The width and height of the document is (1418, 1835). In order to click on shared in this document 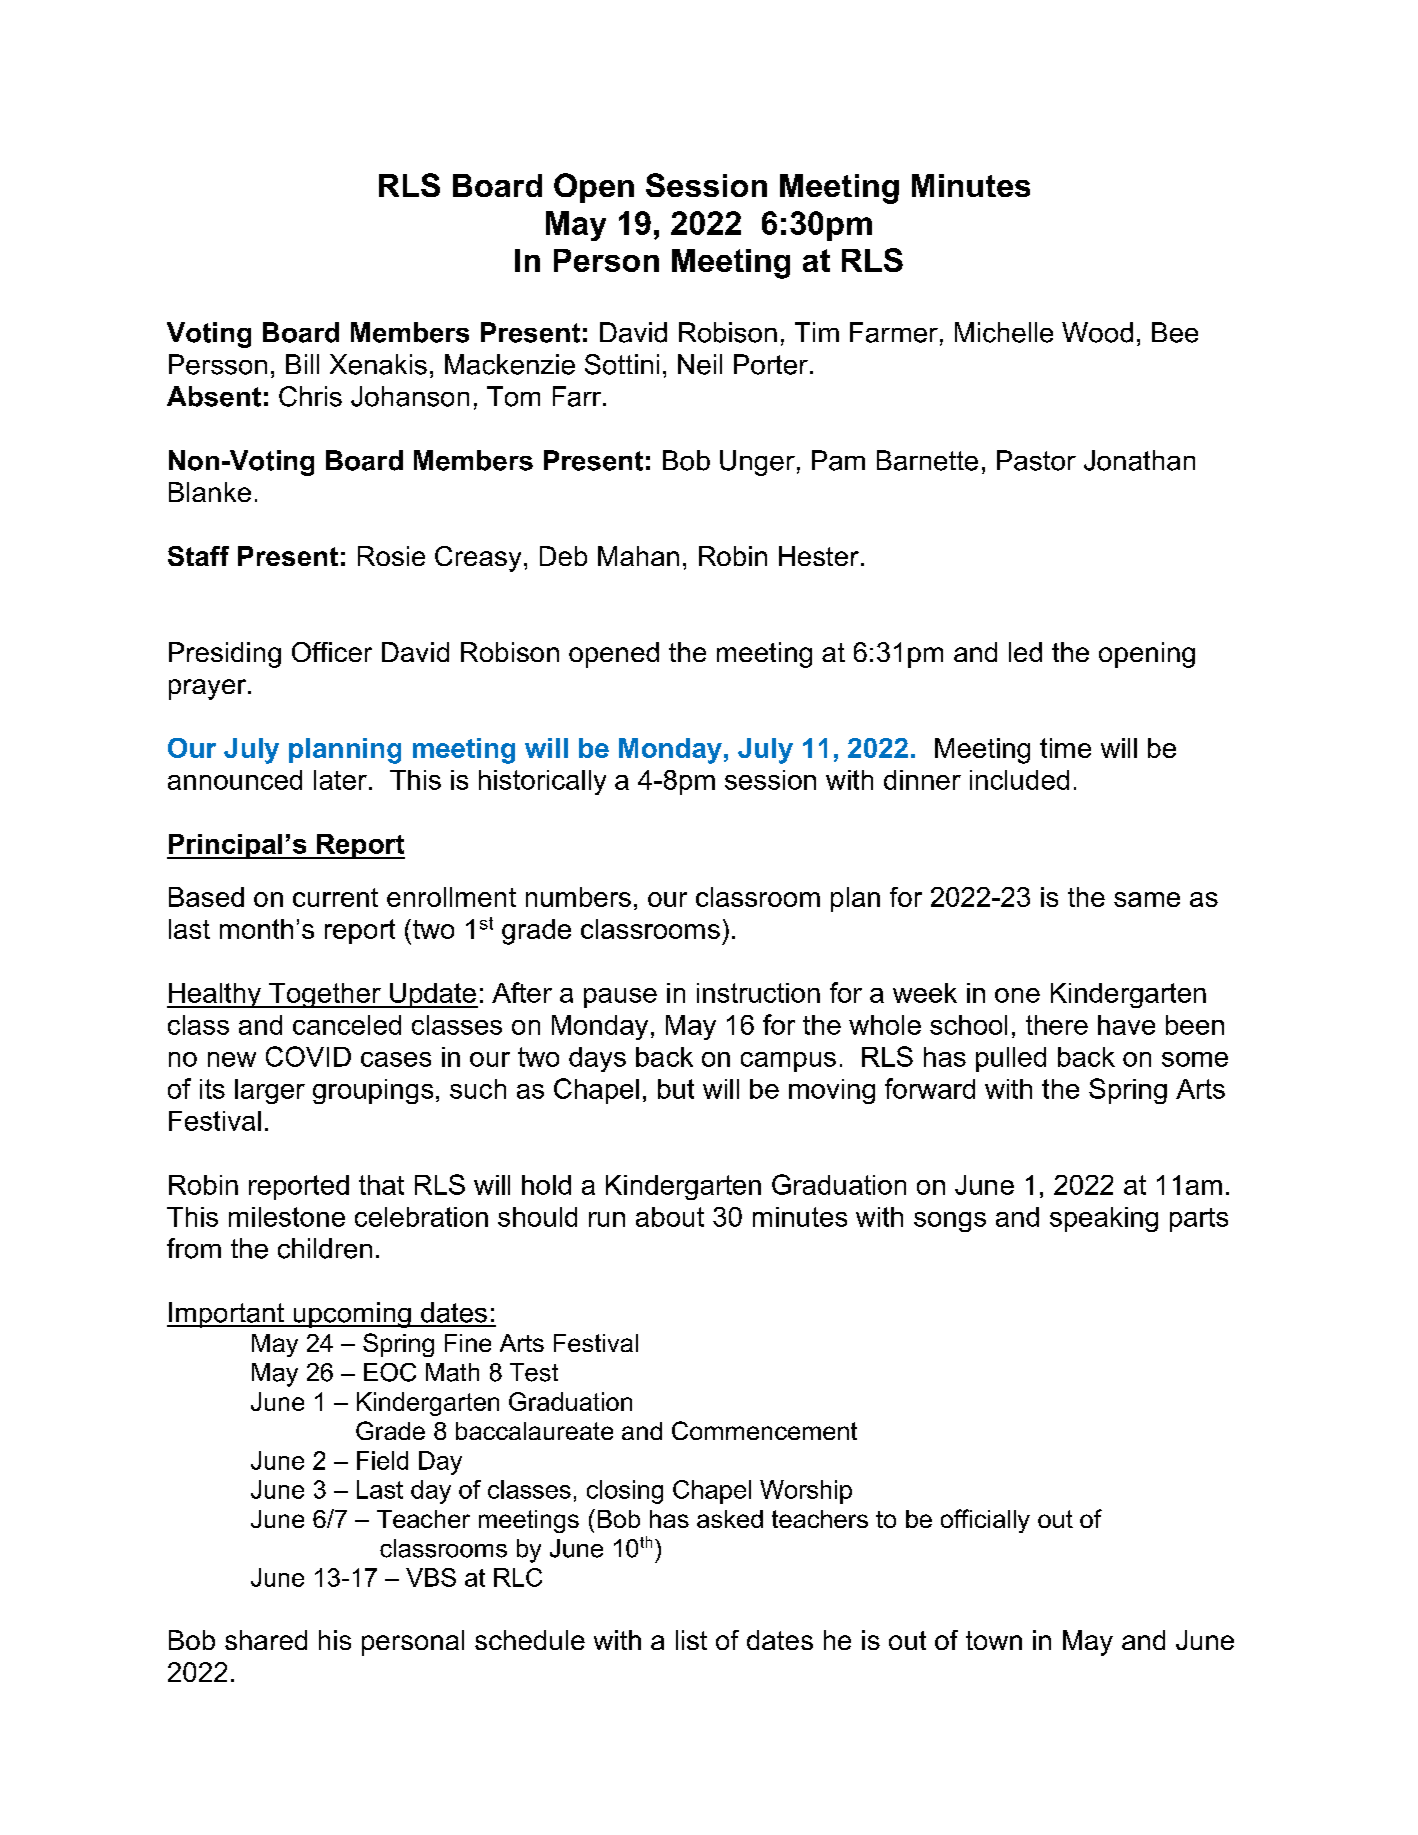, I will do `click(266, 1640)`.
